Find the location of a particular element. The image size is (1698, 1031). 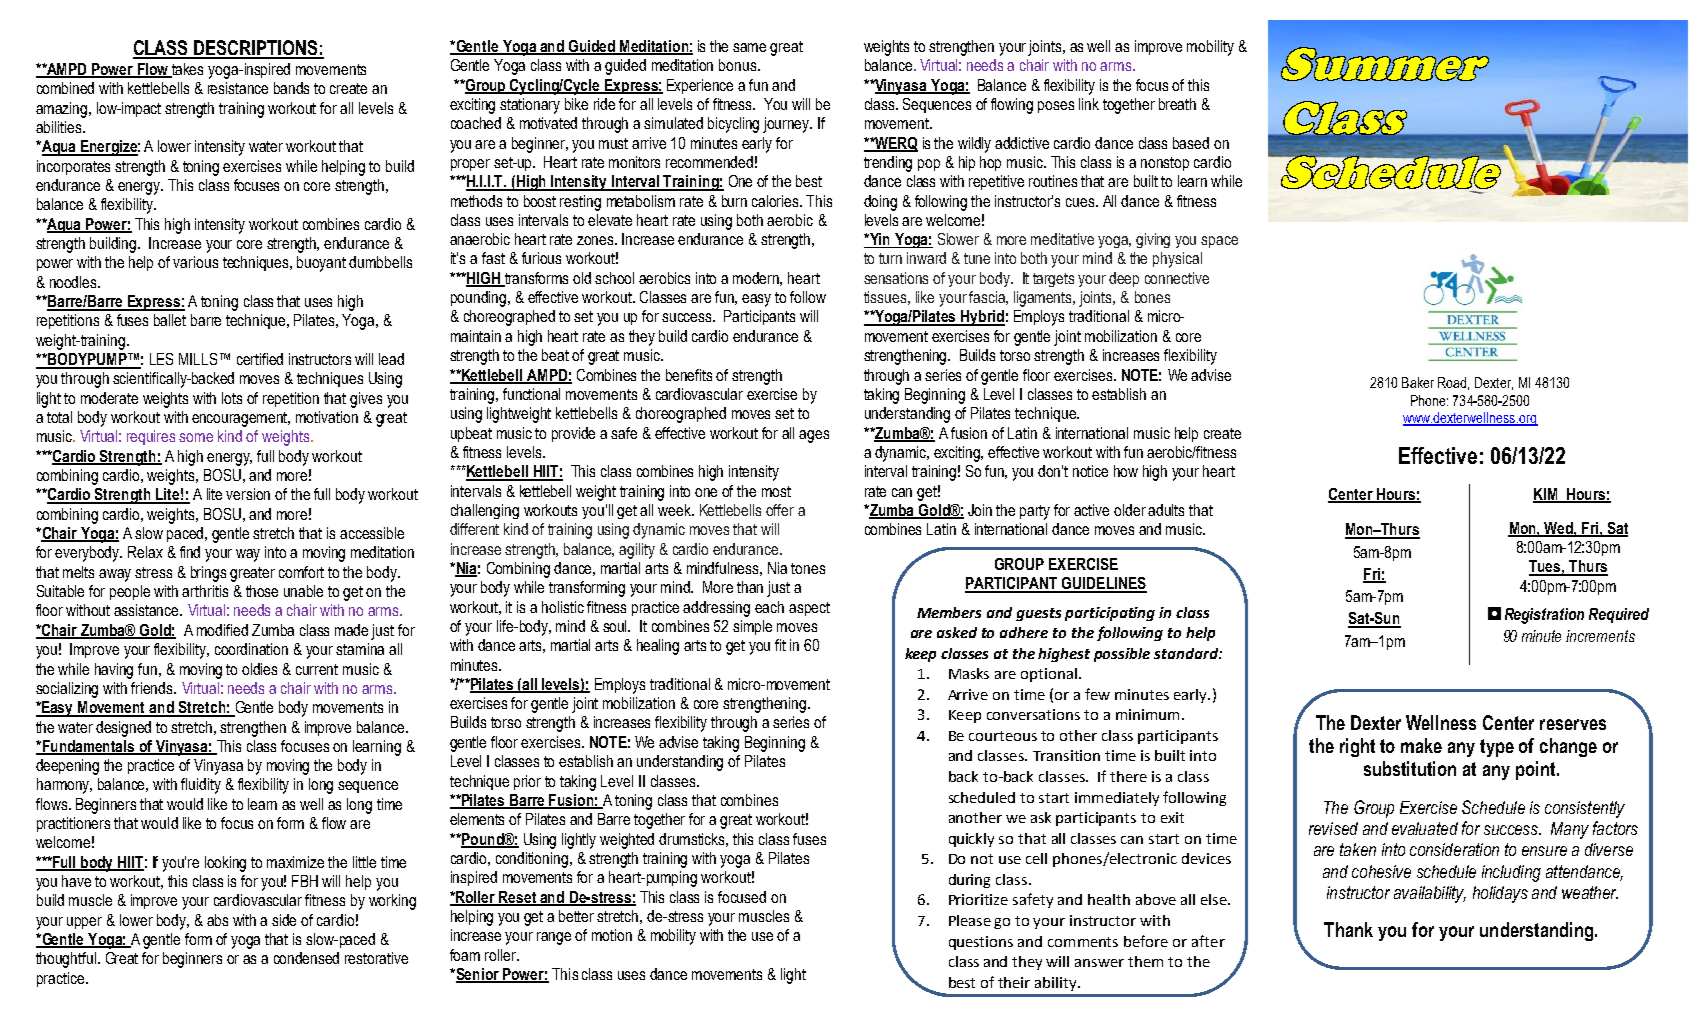

resistance is located at coordinates (238, 88).
